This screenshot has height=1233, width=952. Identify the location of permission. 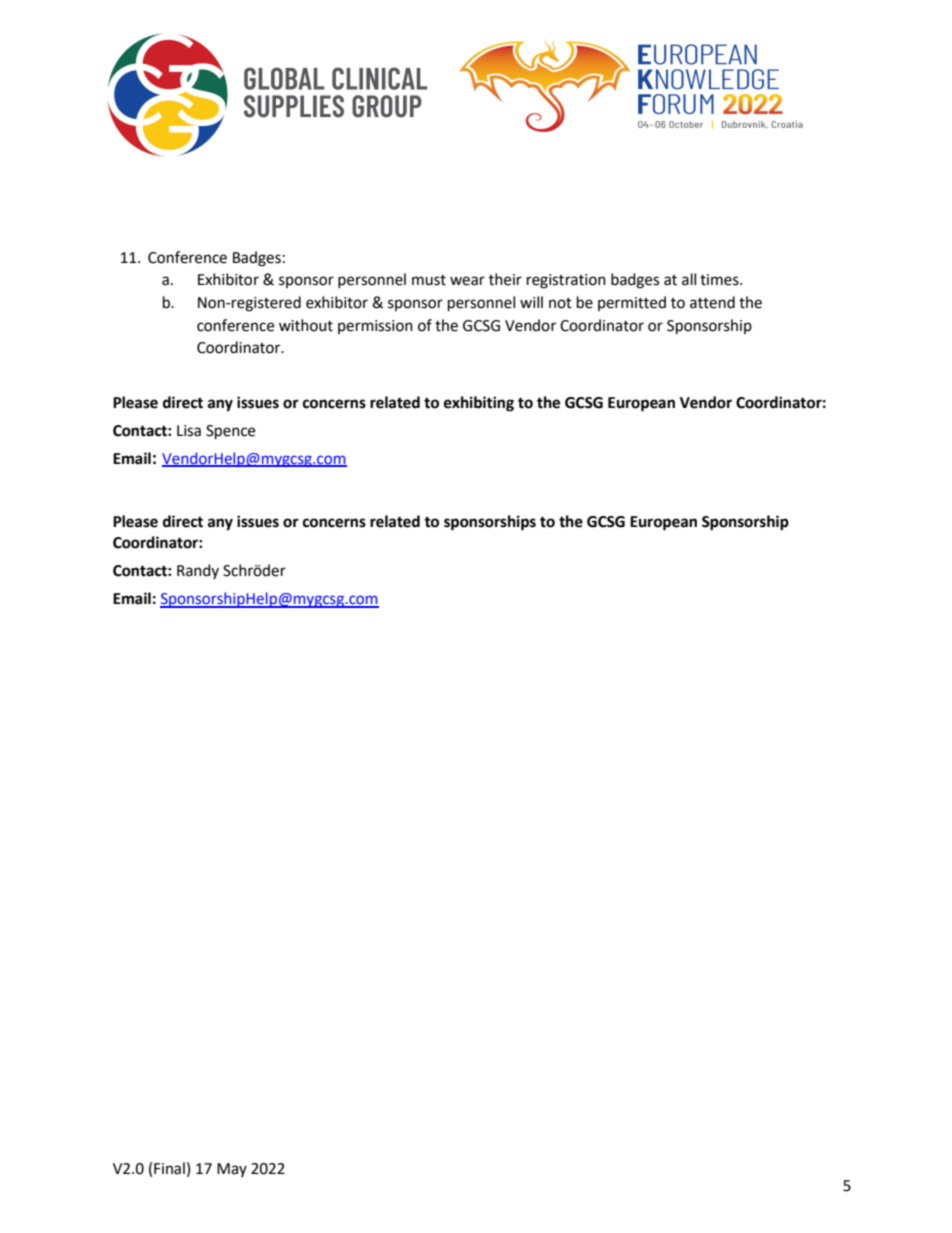
(375, 327).
